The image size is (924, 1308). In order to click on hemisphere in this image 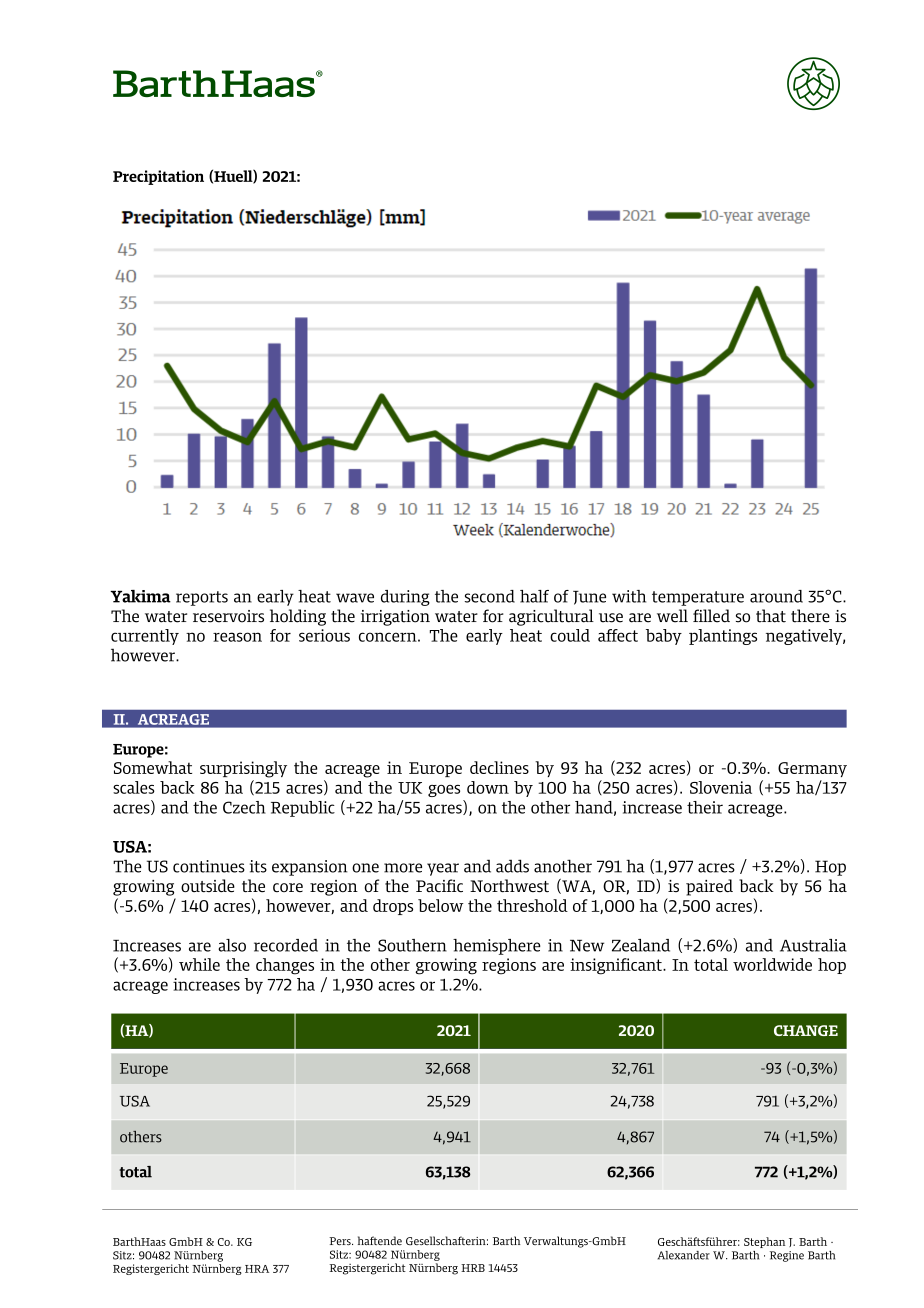, I will do `click(497, 947)`.
